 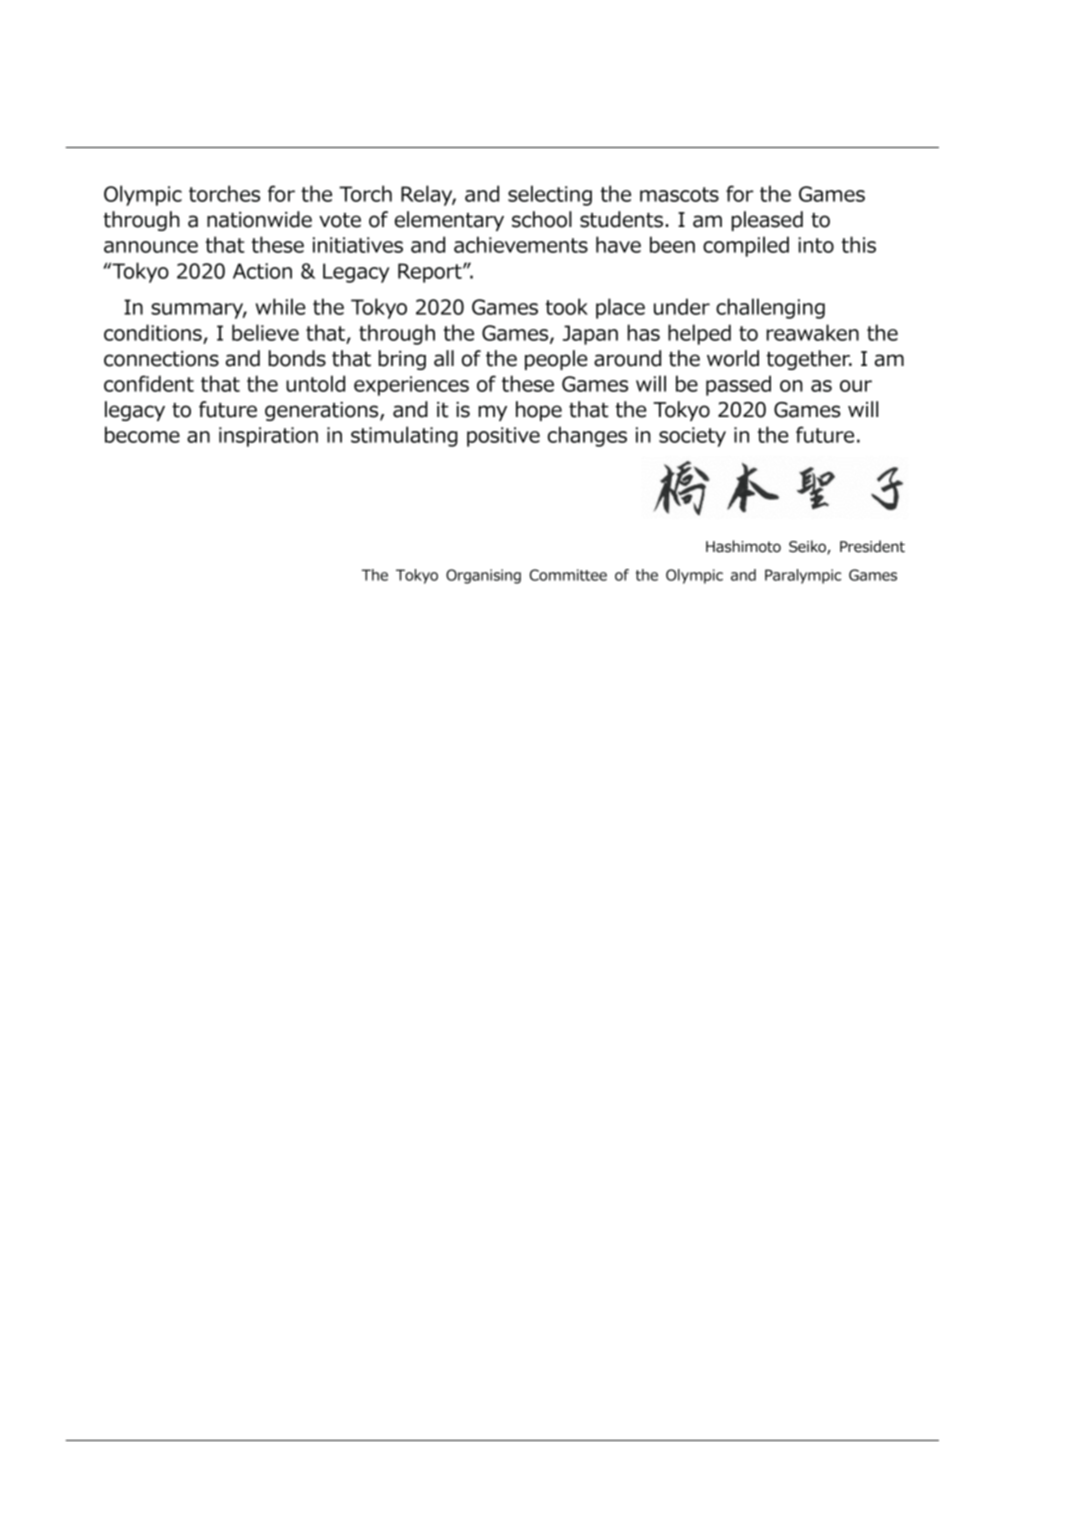 I want to click on experiences, so click(x=411, y=386).
